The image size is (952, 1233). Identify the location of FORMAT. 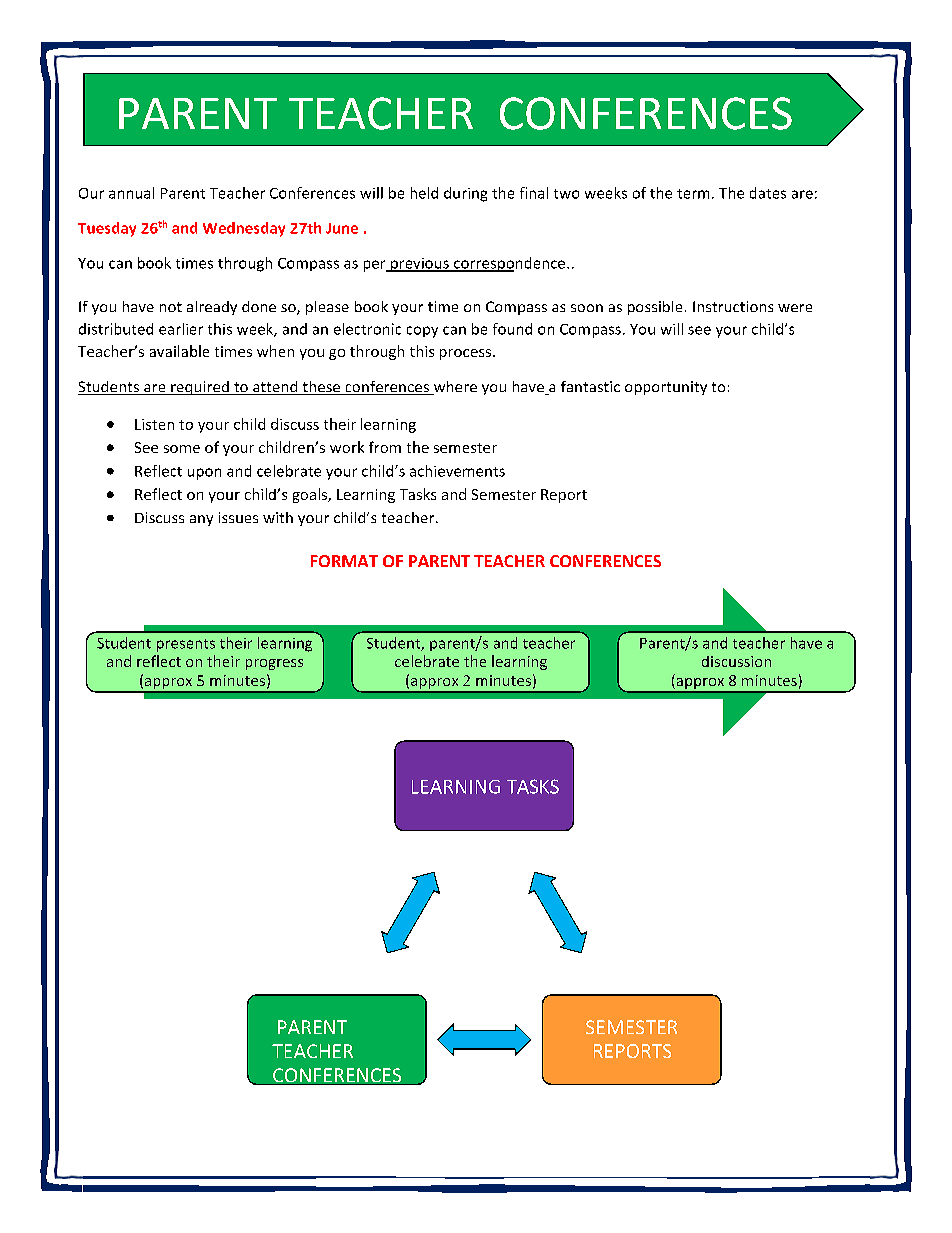
(344, 561).
